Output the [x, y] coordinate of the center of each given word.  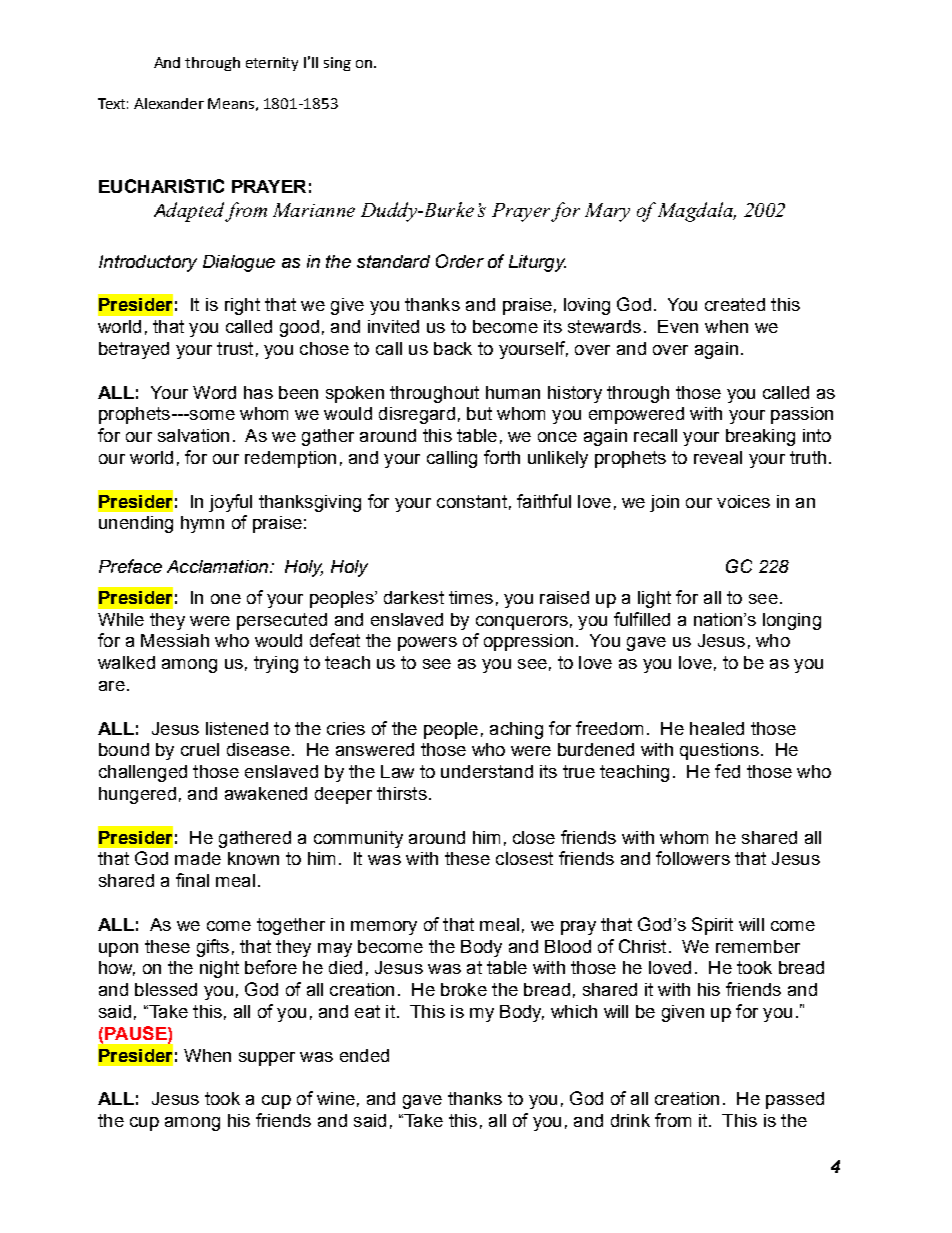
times [471, 597]
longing [792, 621]
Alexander [169, 103]
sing [337, 64]
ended [364, 1055]
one [226, 599]
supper [267, 1059]
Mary [607, 212]
